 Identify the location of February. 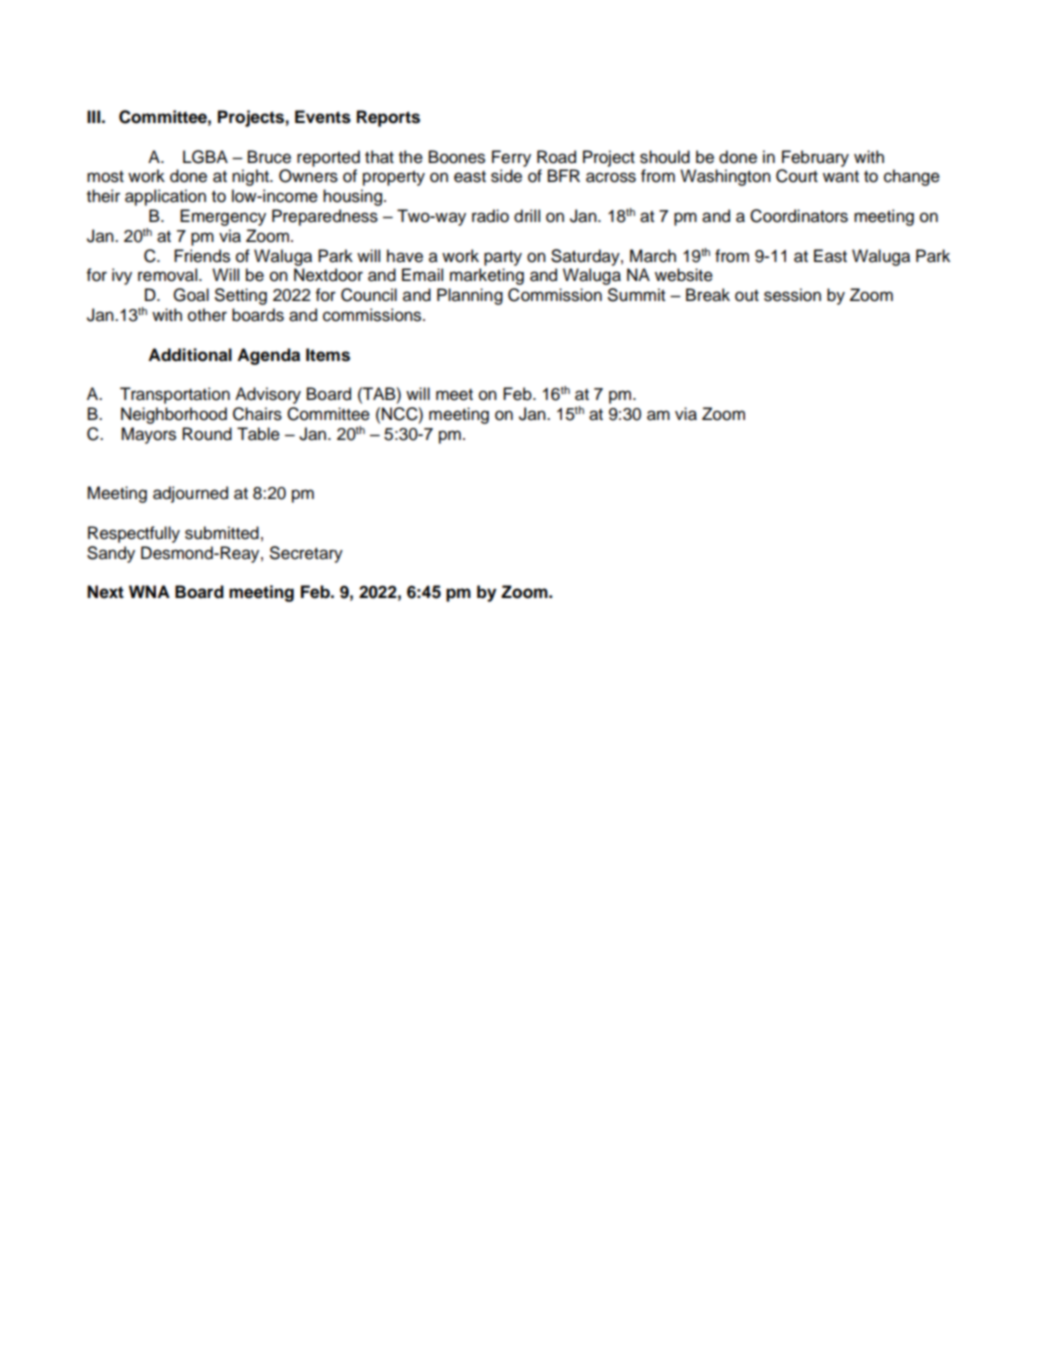
(815, 158).
